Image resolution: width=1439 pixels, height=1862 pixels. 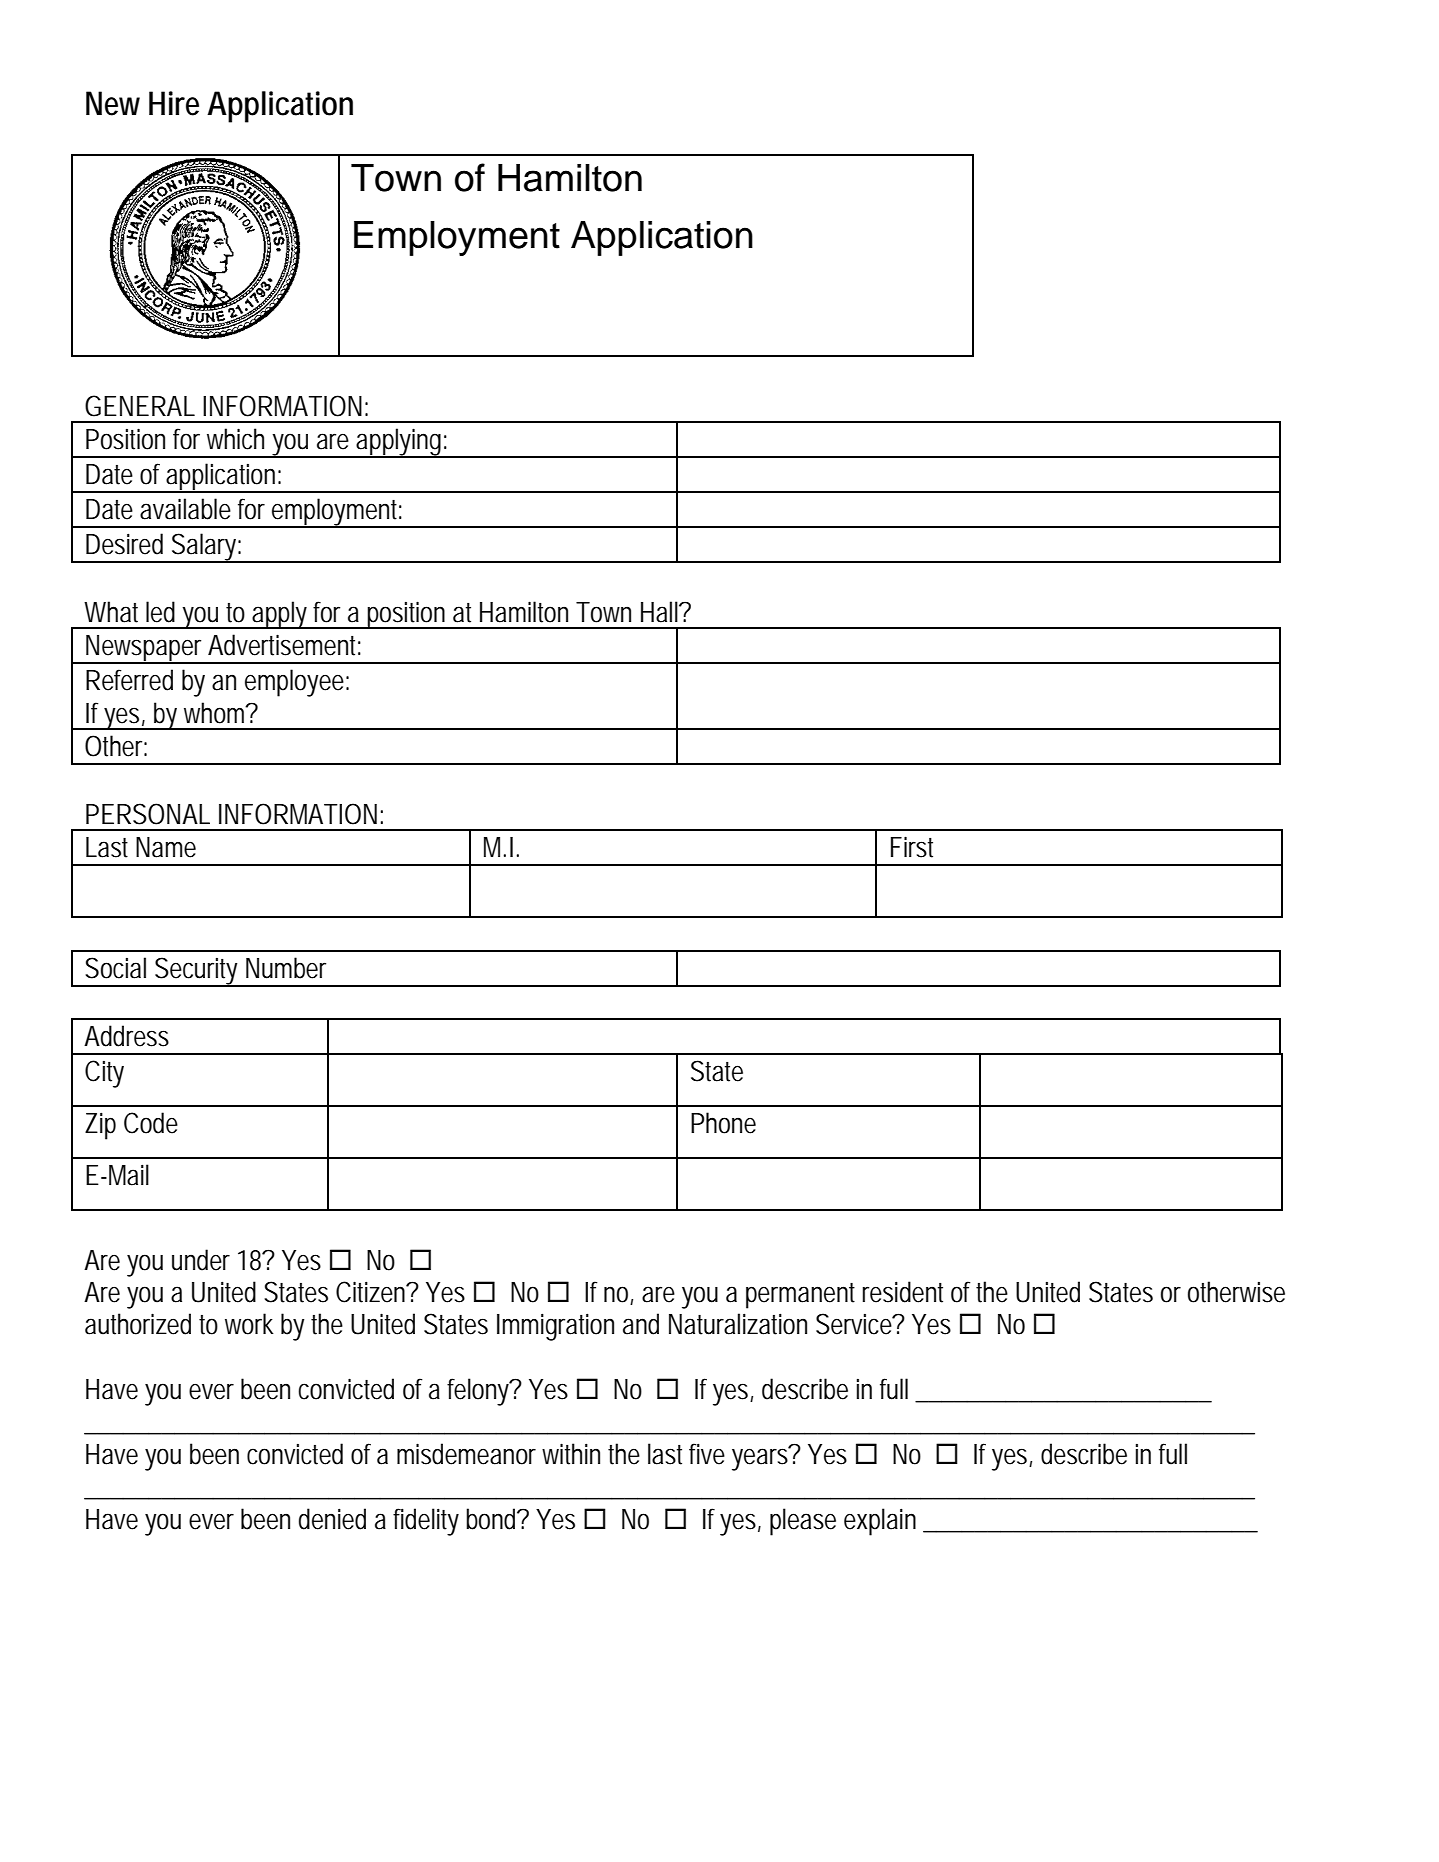 What do you see at coordinates (151, 1123) in the screenshot?
I see `Code` at bounding box center [151, 1123].
